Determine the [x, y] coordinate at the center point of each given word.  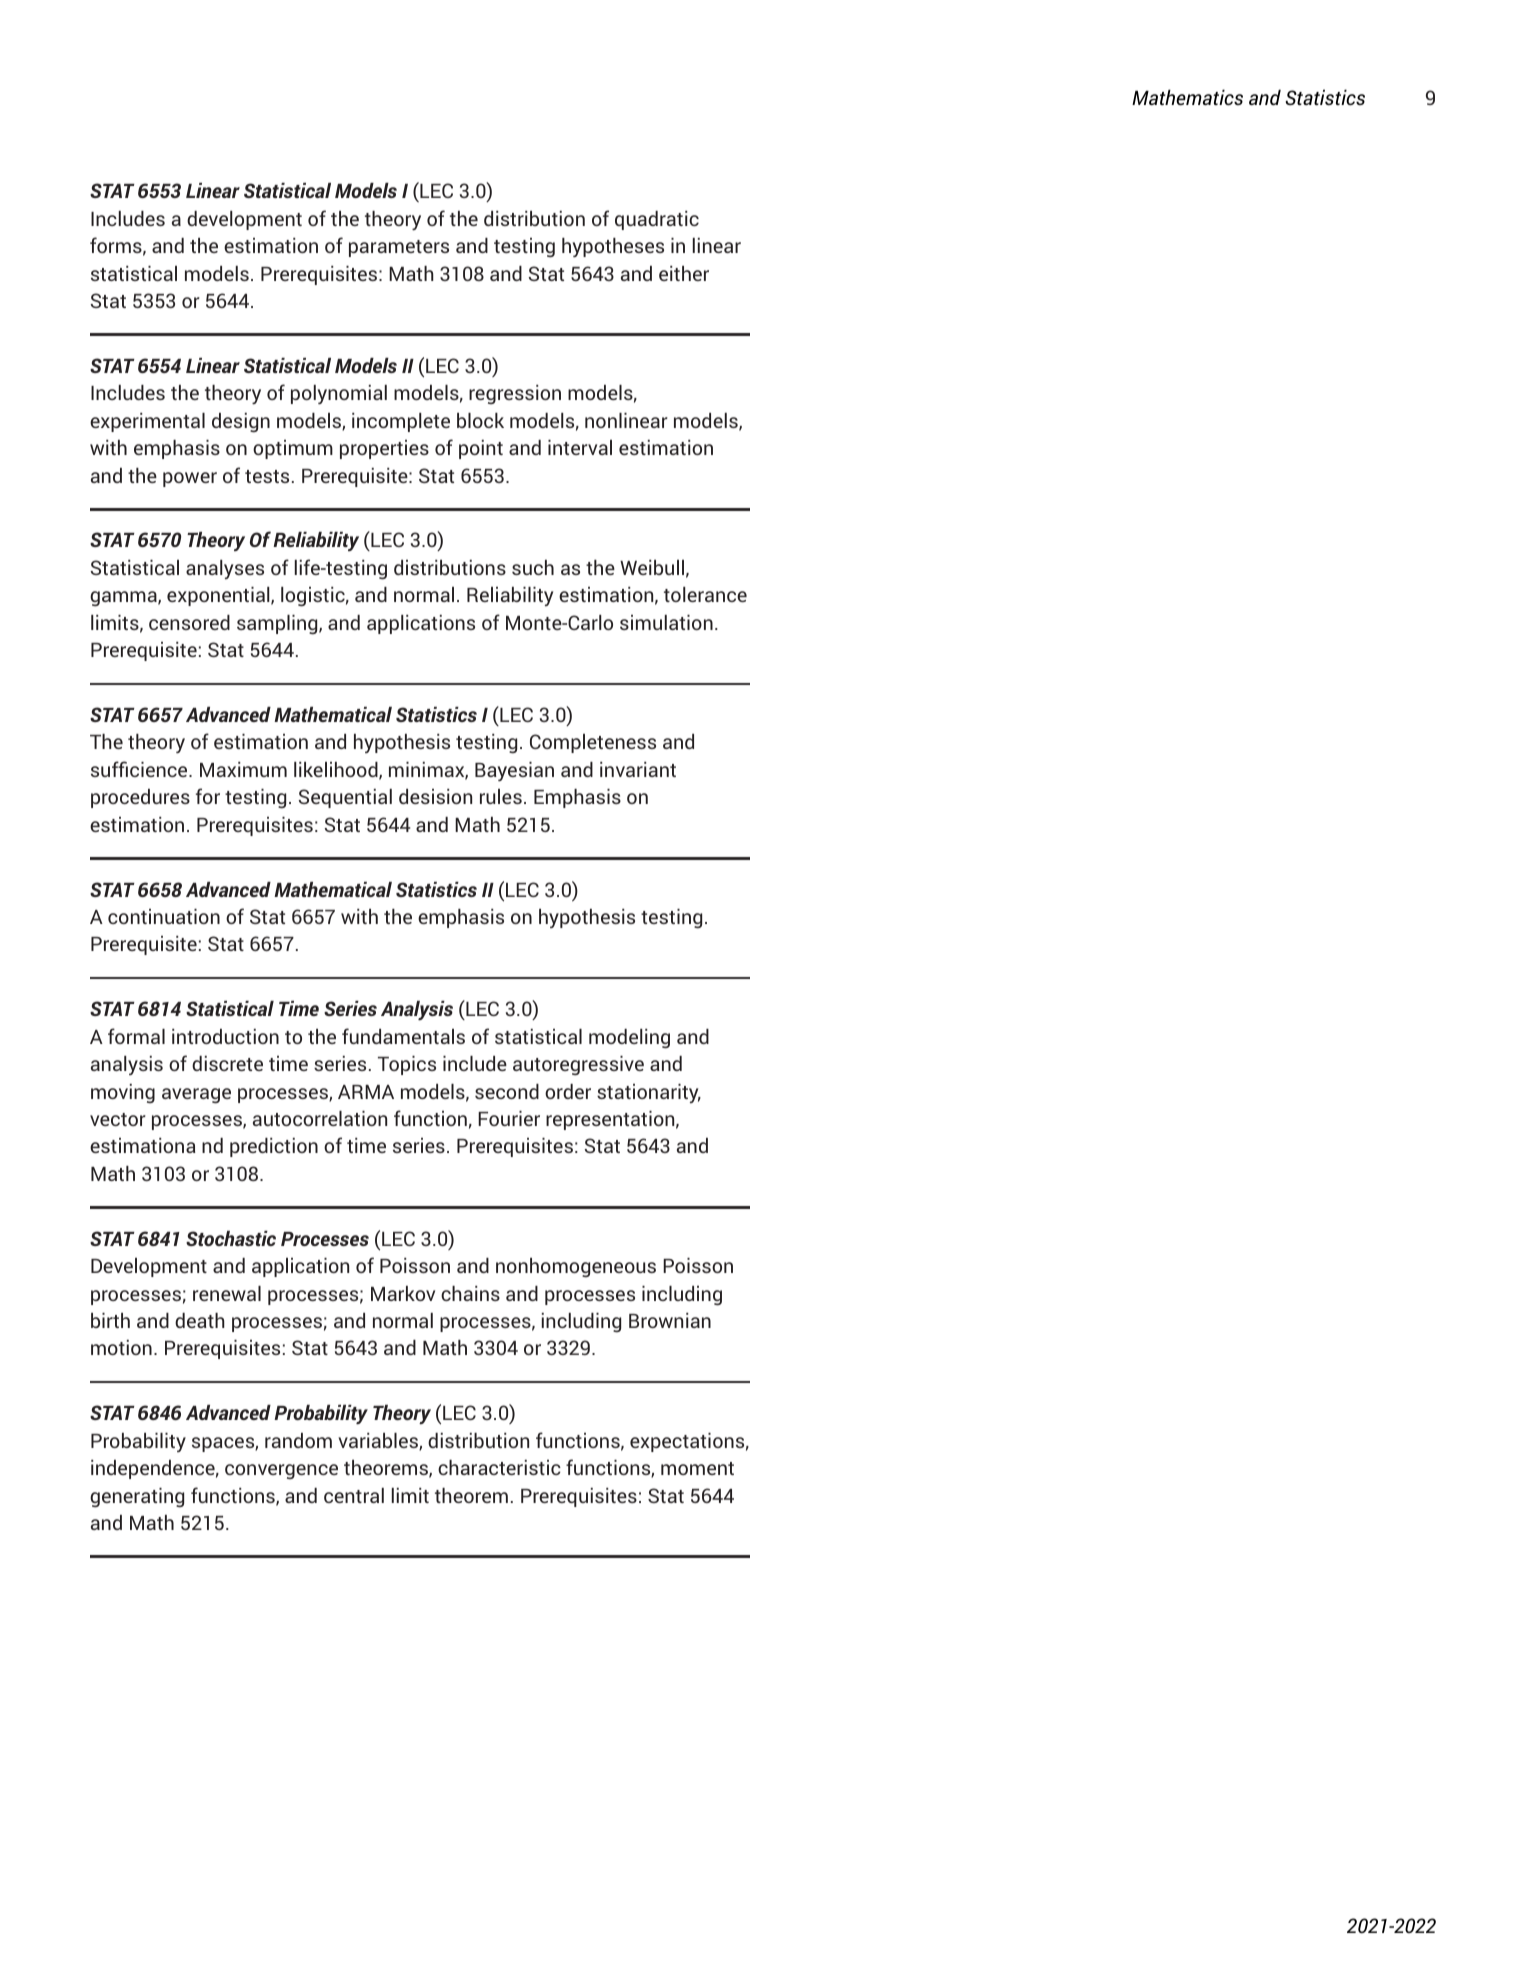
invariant [638, 769]
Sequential [345, 798]
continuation [164, 916]
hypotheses [613, 247]
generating [137, 1498]
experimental [147, 422]
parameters [399, 248]
